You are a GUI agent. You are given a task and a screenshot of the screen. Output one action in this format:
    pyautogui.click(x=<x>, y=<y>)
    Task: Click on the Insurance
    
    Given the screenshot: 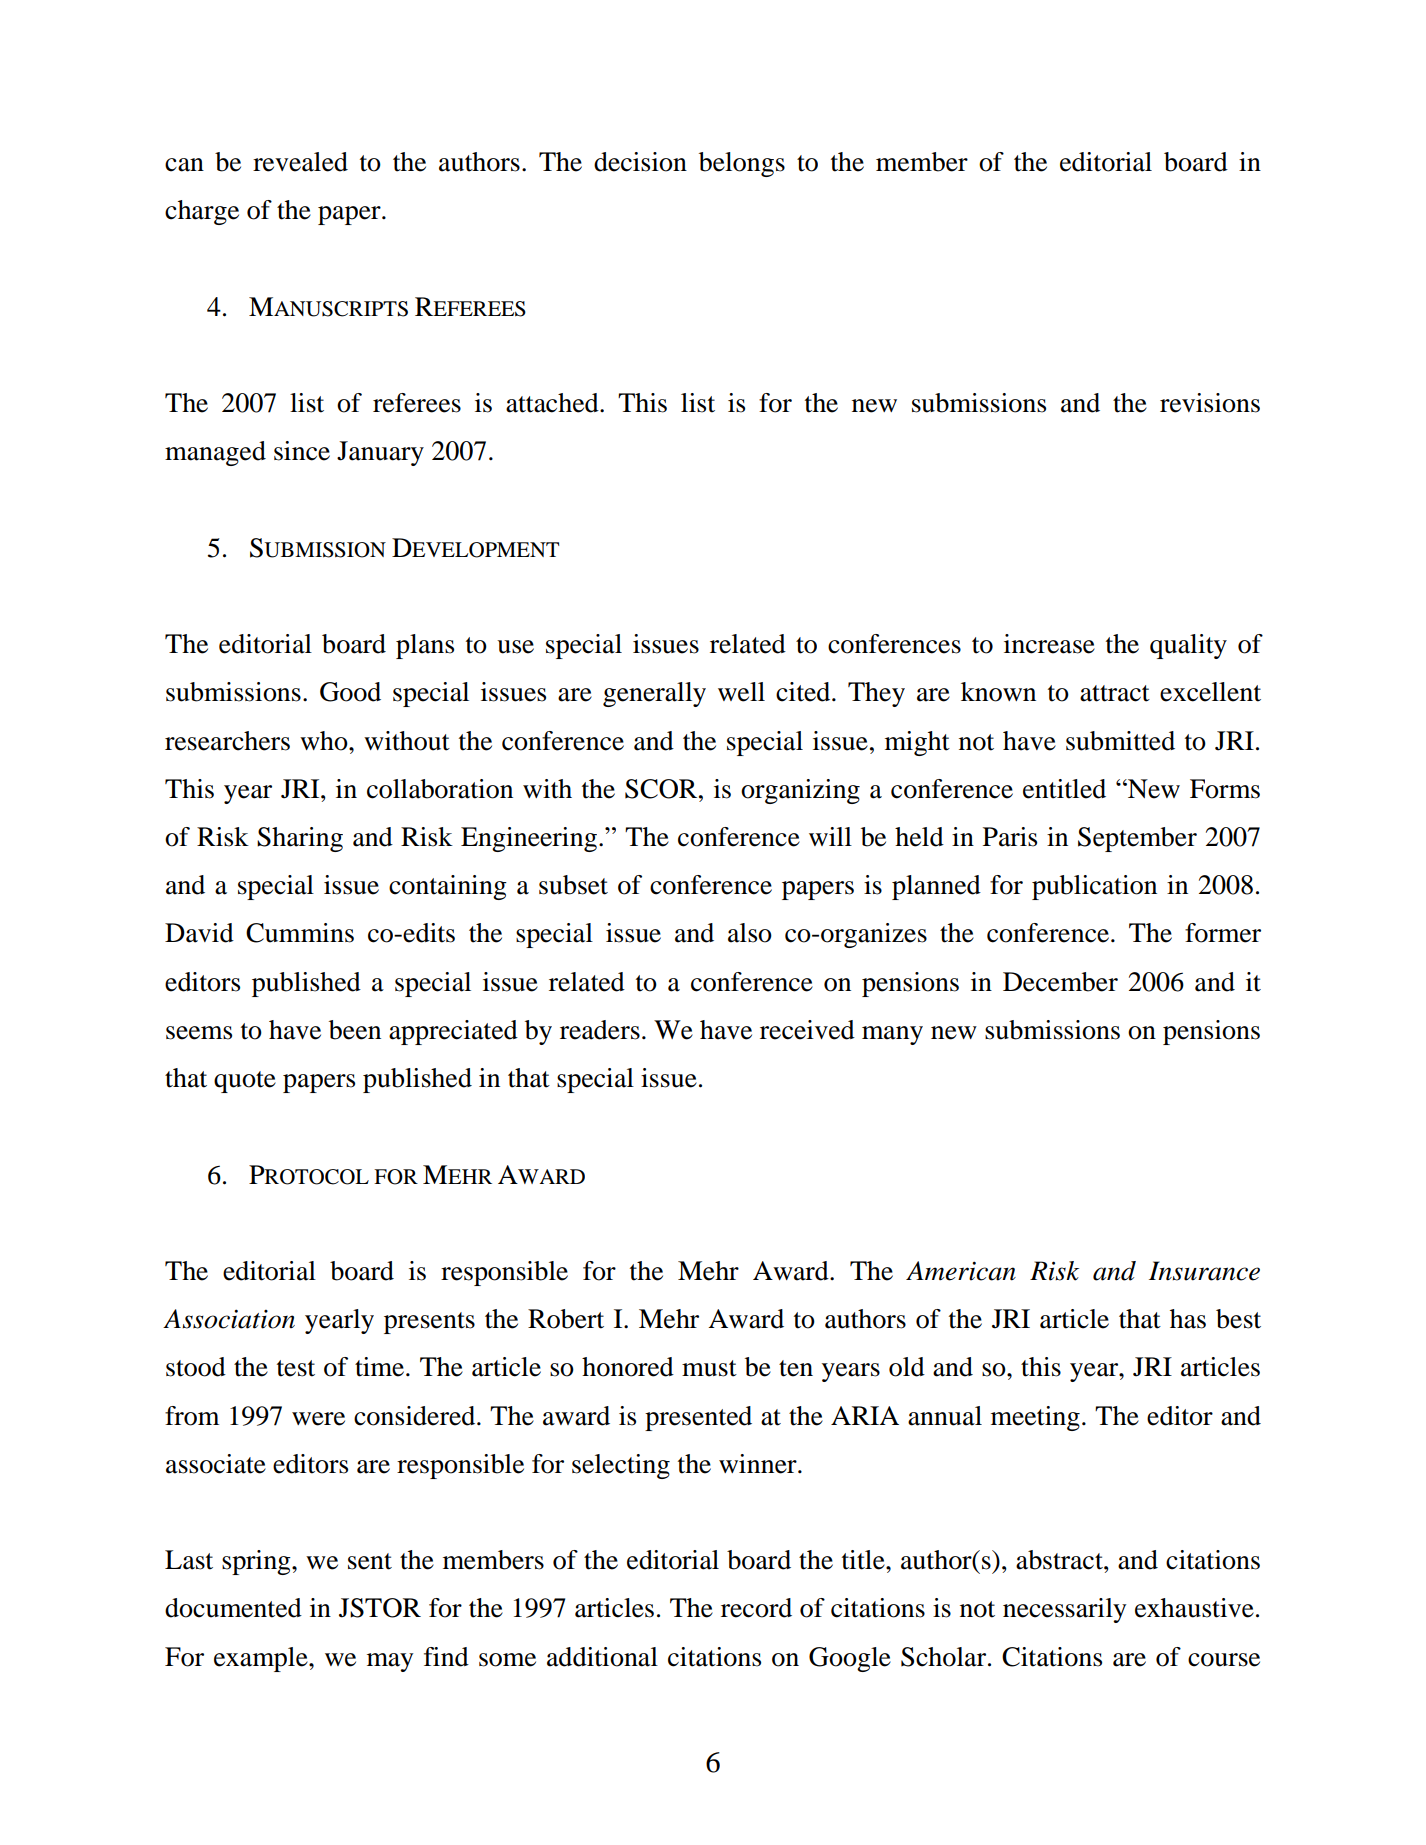 What is the action you would take?
    pyautogui.click(x=1204, y=1271)
